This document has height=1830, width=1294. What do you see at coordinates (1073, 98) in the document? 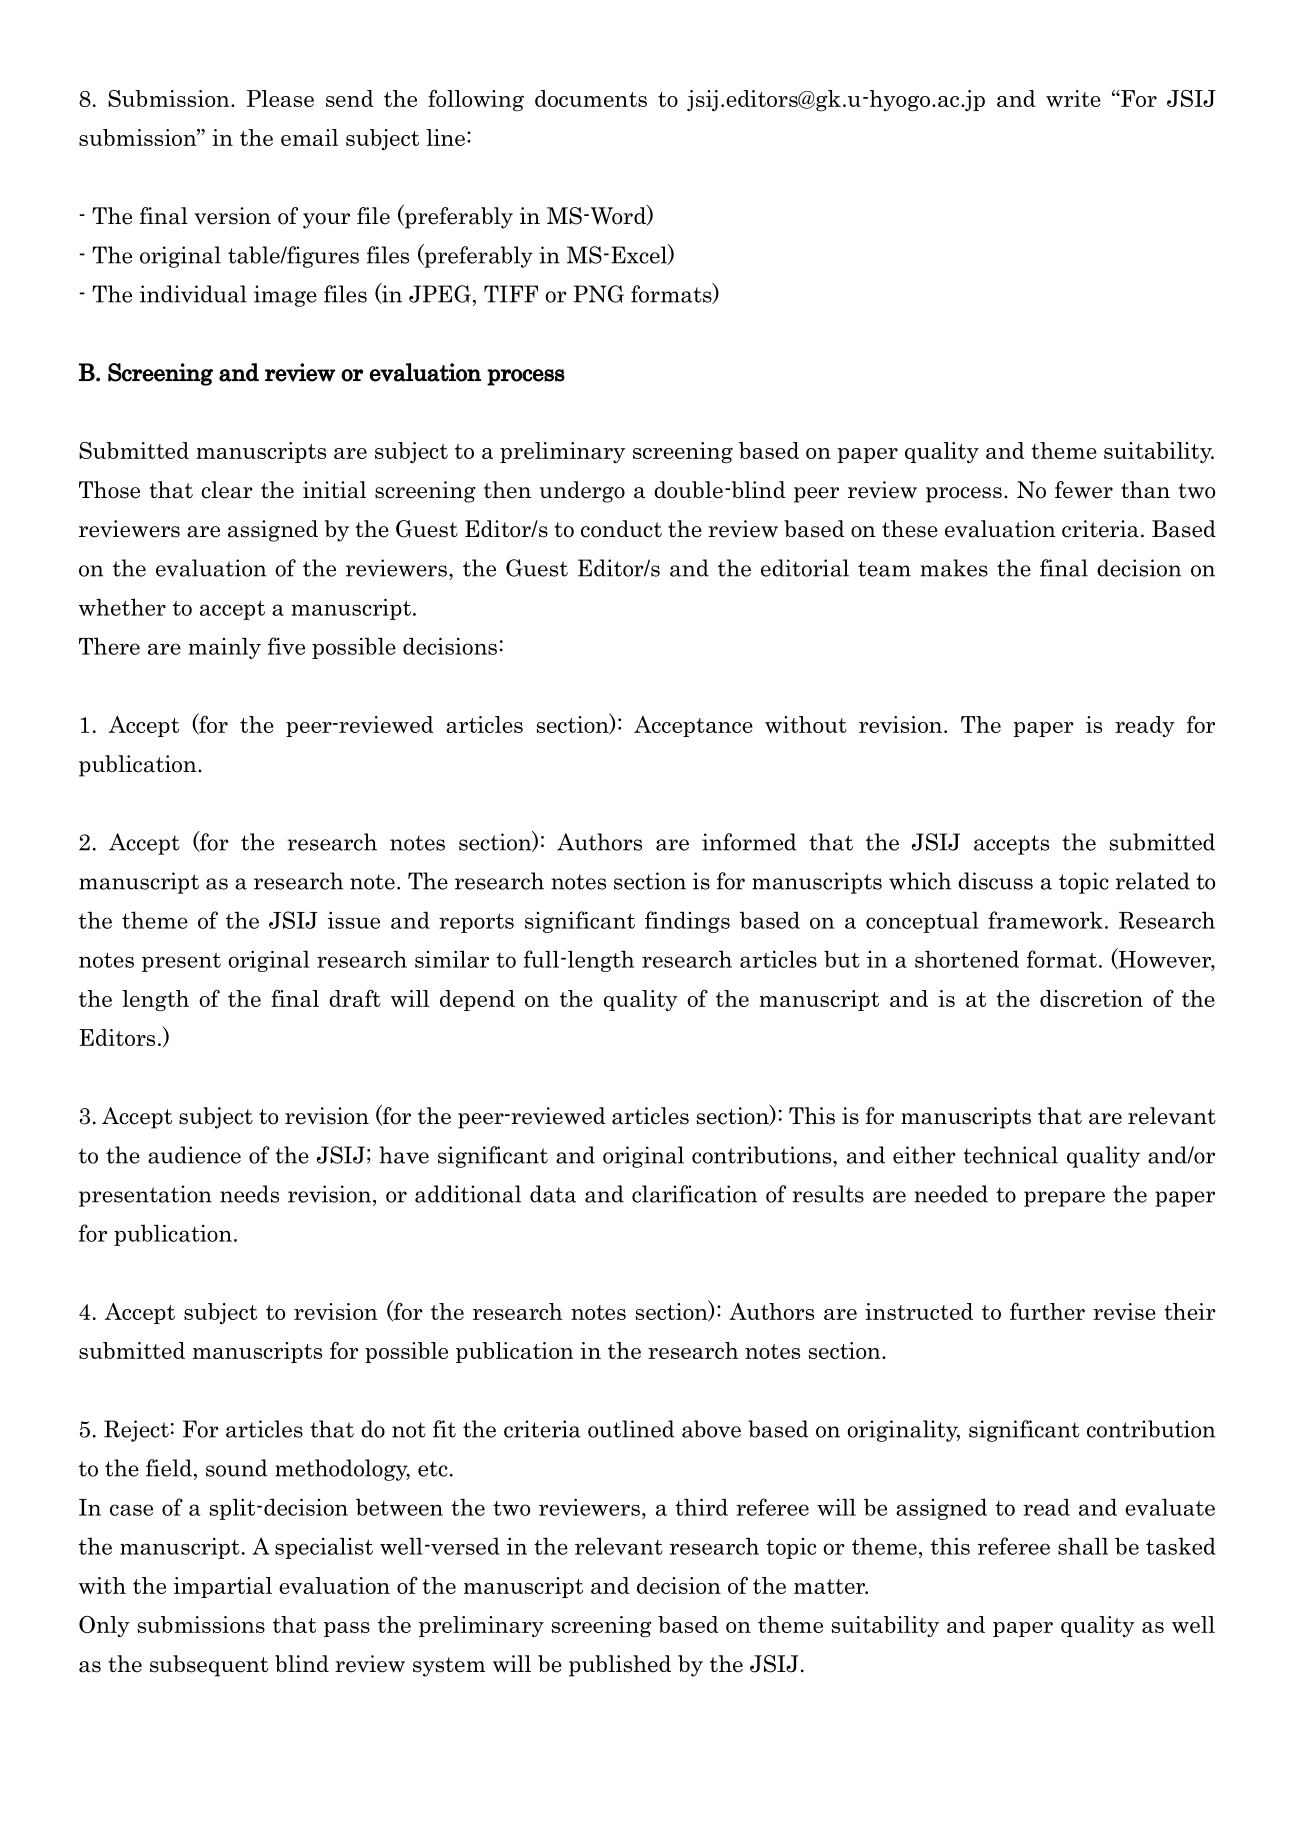
I see `write` at bounding box center [1073, 98].
